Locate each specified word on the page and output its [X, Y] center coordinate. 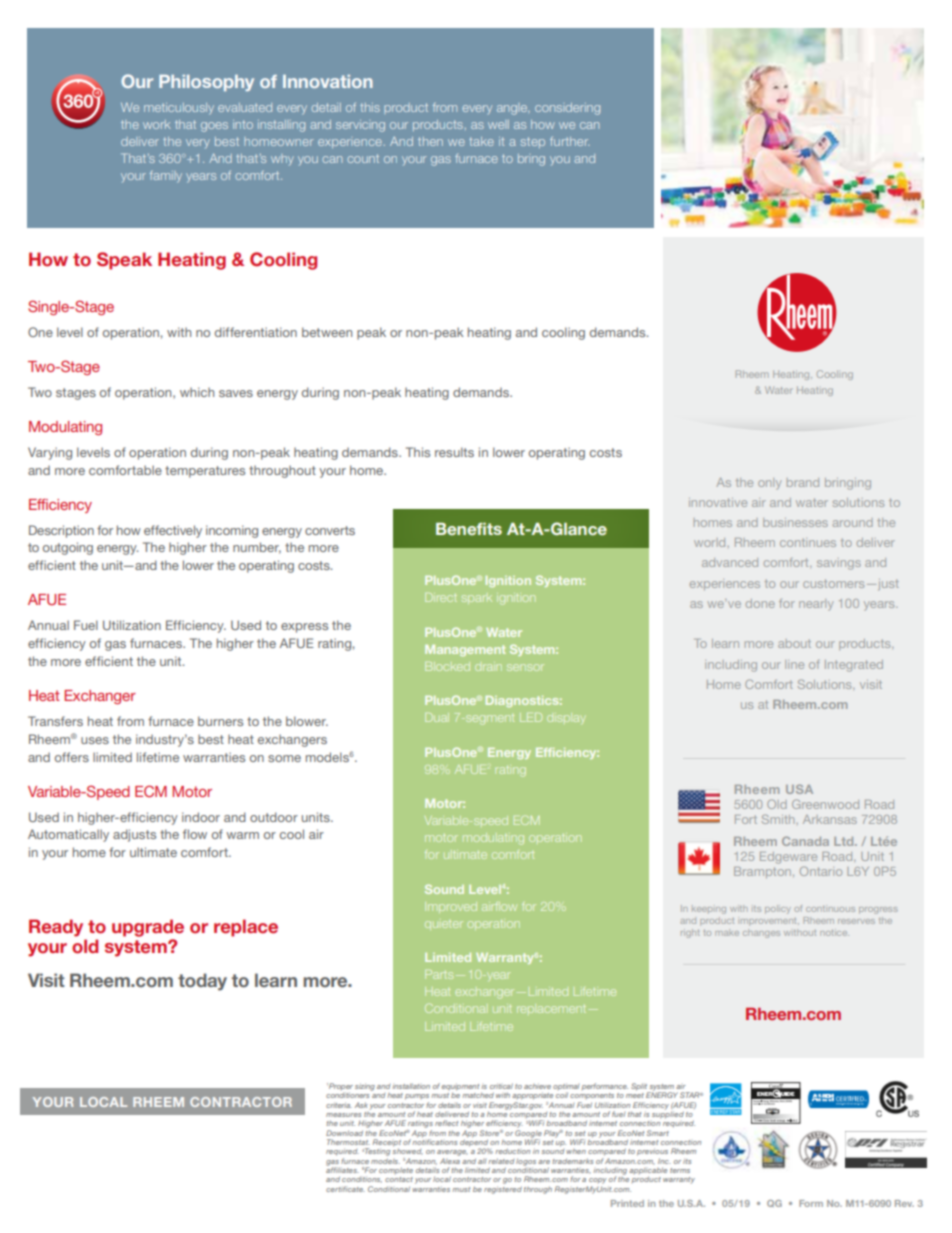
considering [567, 109]
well [498, 124]
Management [465, 650]
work [157, 124]
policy [778, 909]
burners [220, 721]
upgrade [148, 928]
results [454, 452]
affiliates [342, 1169]
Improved [451, 907]
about [794, 643]
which [197, 392]
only [769, 483]
